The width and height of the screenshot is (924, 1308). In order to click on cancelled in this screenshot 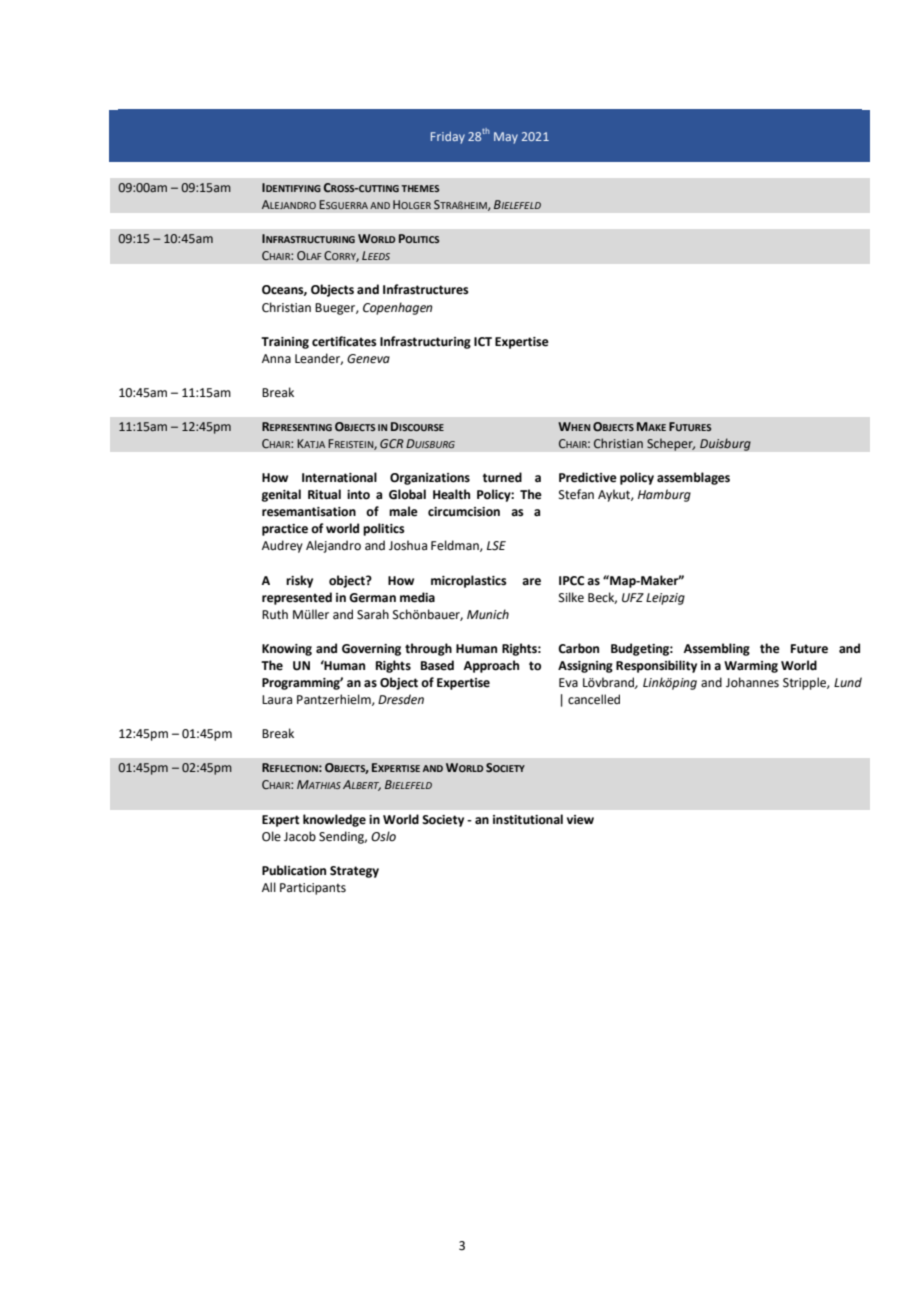, I will do `click(594, 699)`.
